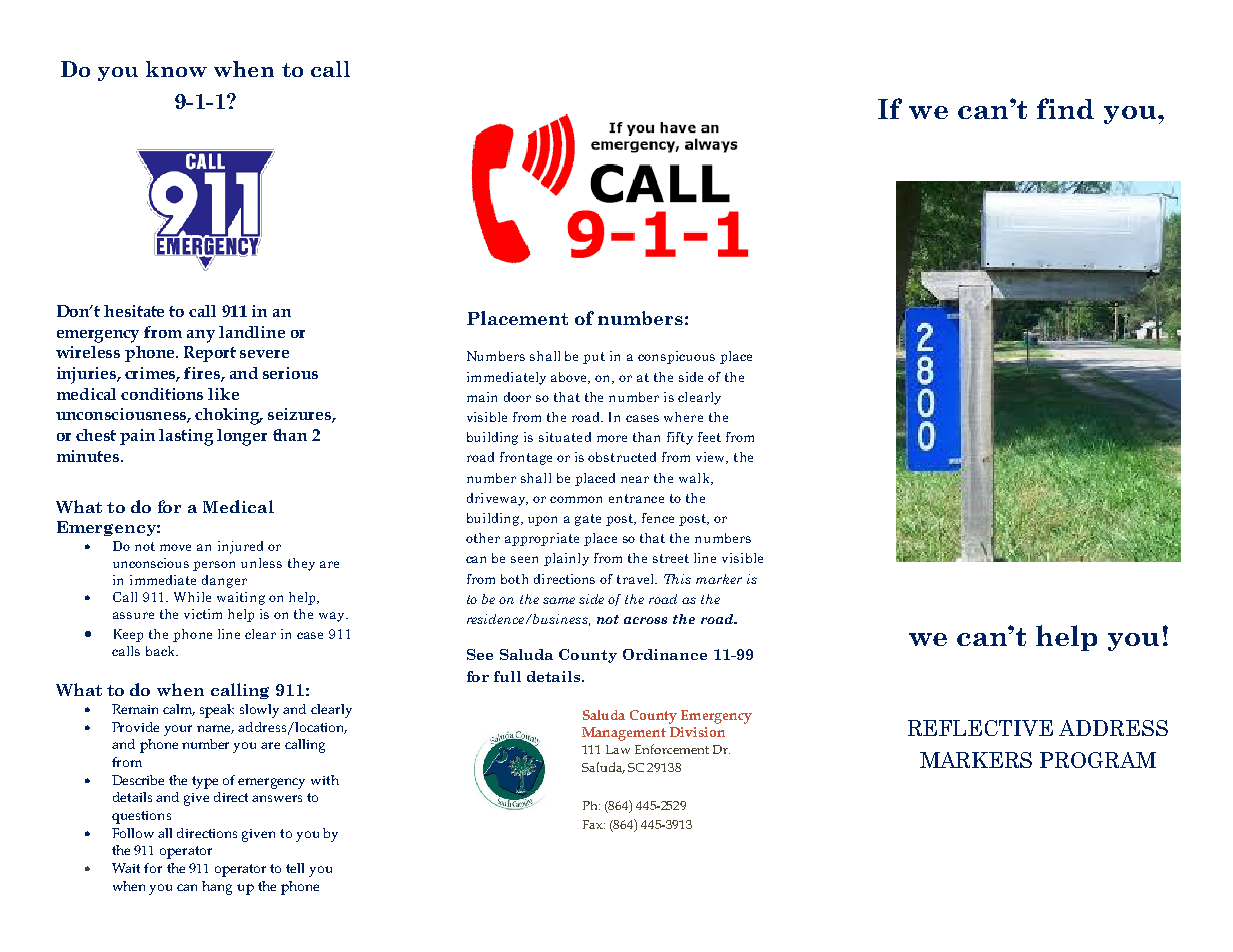 The height and width of the screenshot is (952, 1233). I want to click on know, so click(176, 69).
